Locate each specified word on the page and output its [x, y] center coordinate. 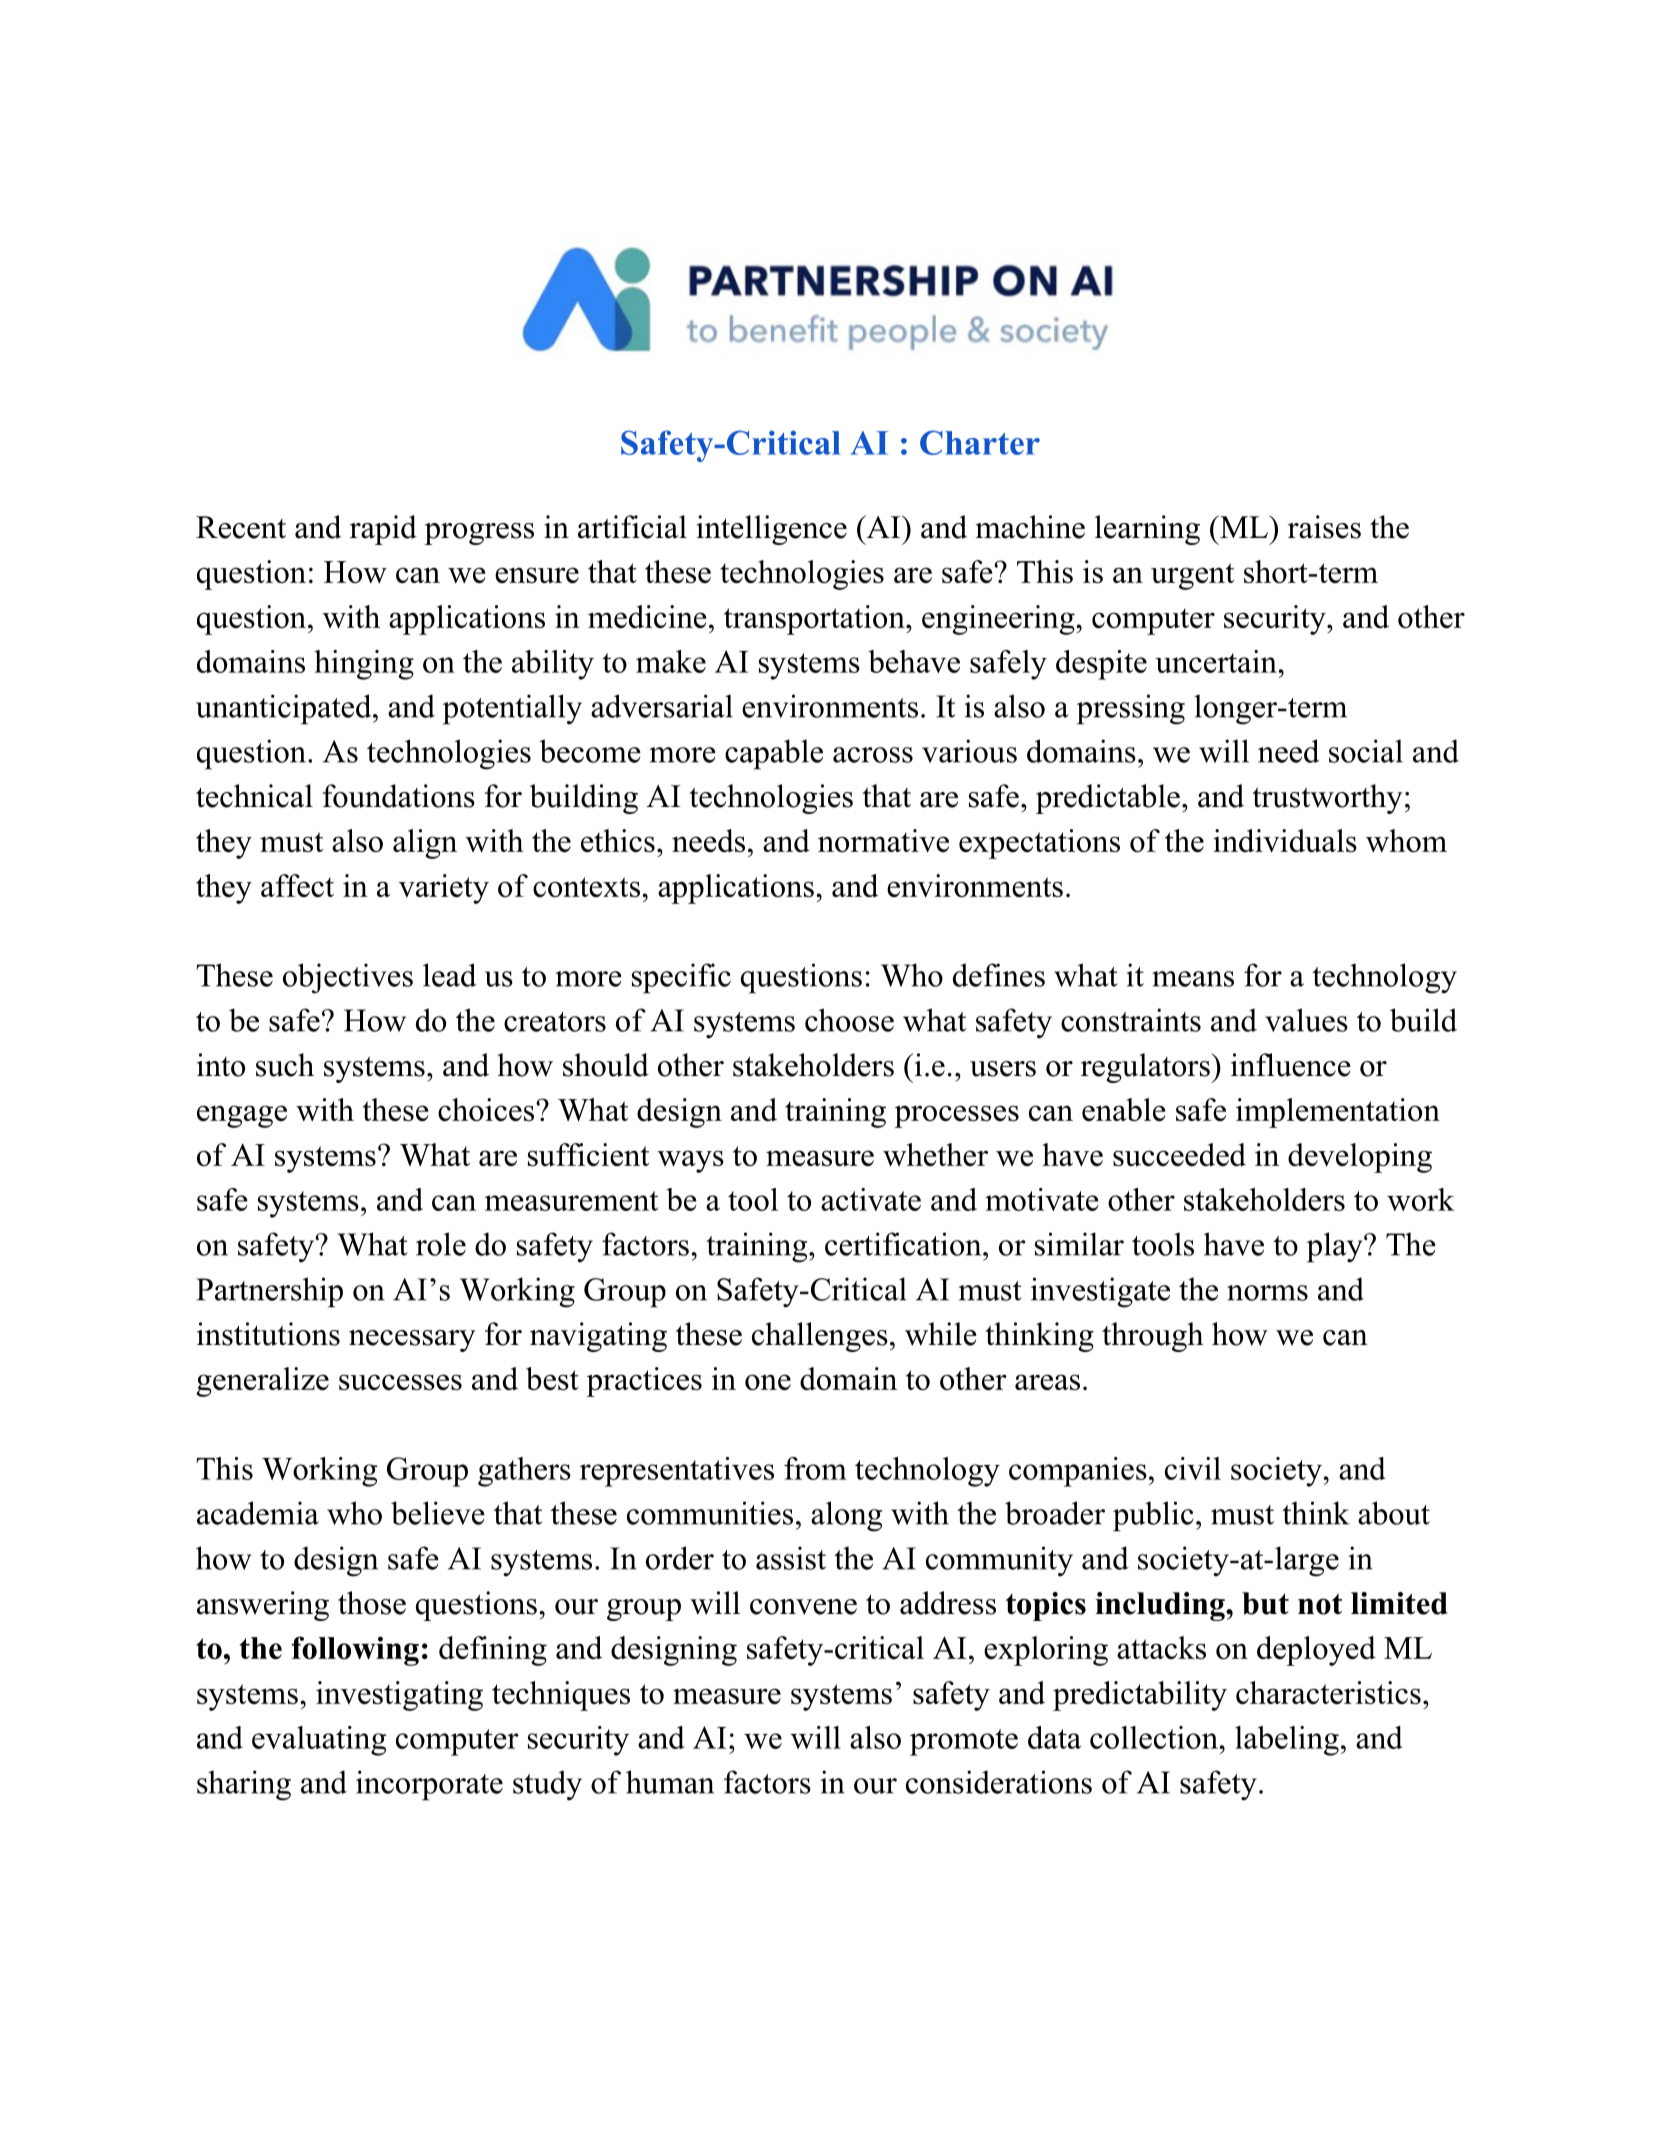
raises [1324, 527]
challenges [820, 1337]
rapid [383, 530]
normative [883, 840]
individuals [1285, 840]
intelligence [771, 530]
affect [297, 885]
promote [964, 1742]
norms [1267, 1293]
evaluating [319, 1741]
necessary [412, 1341]
